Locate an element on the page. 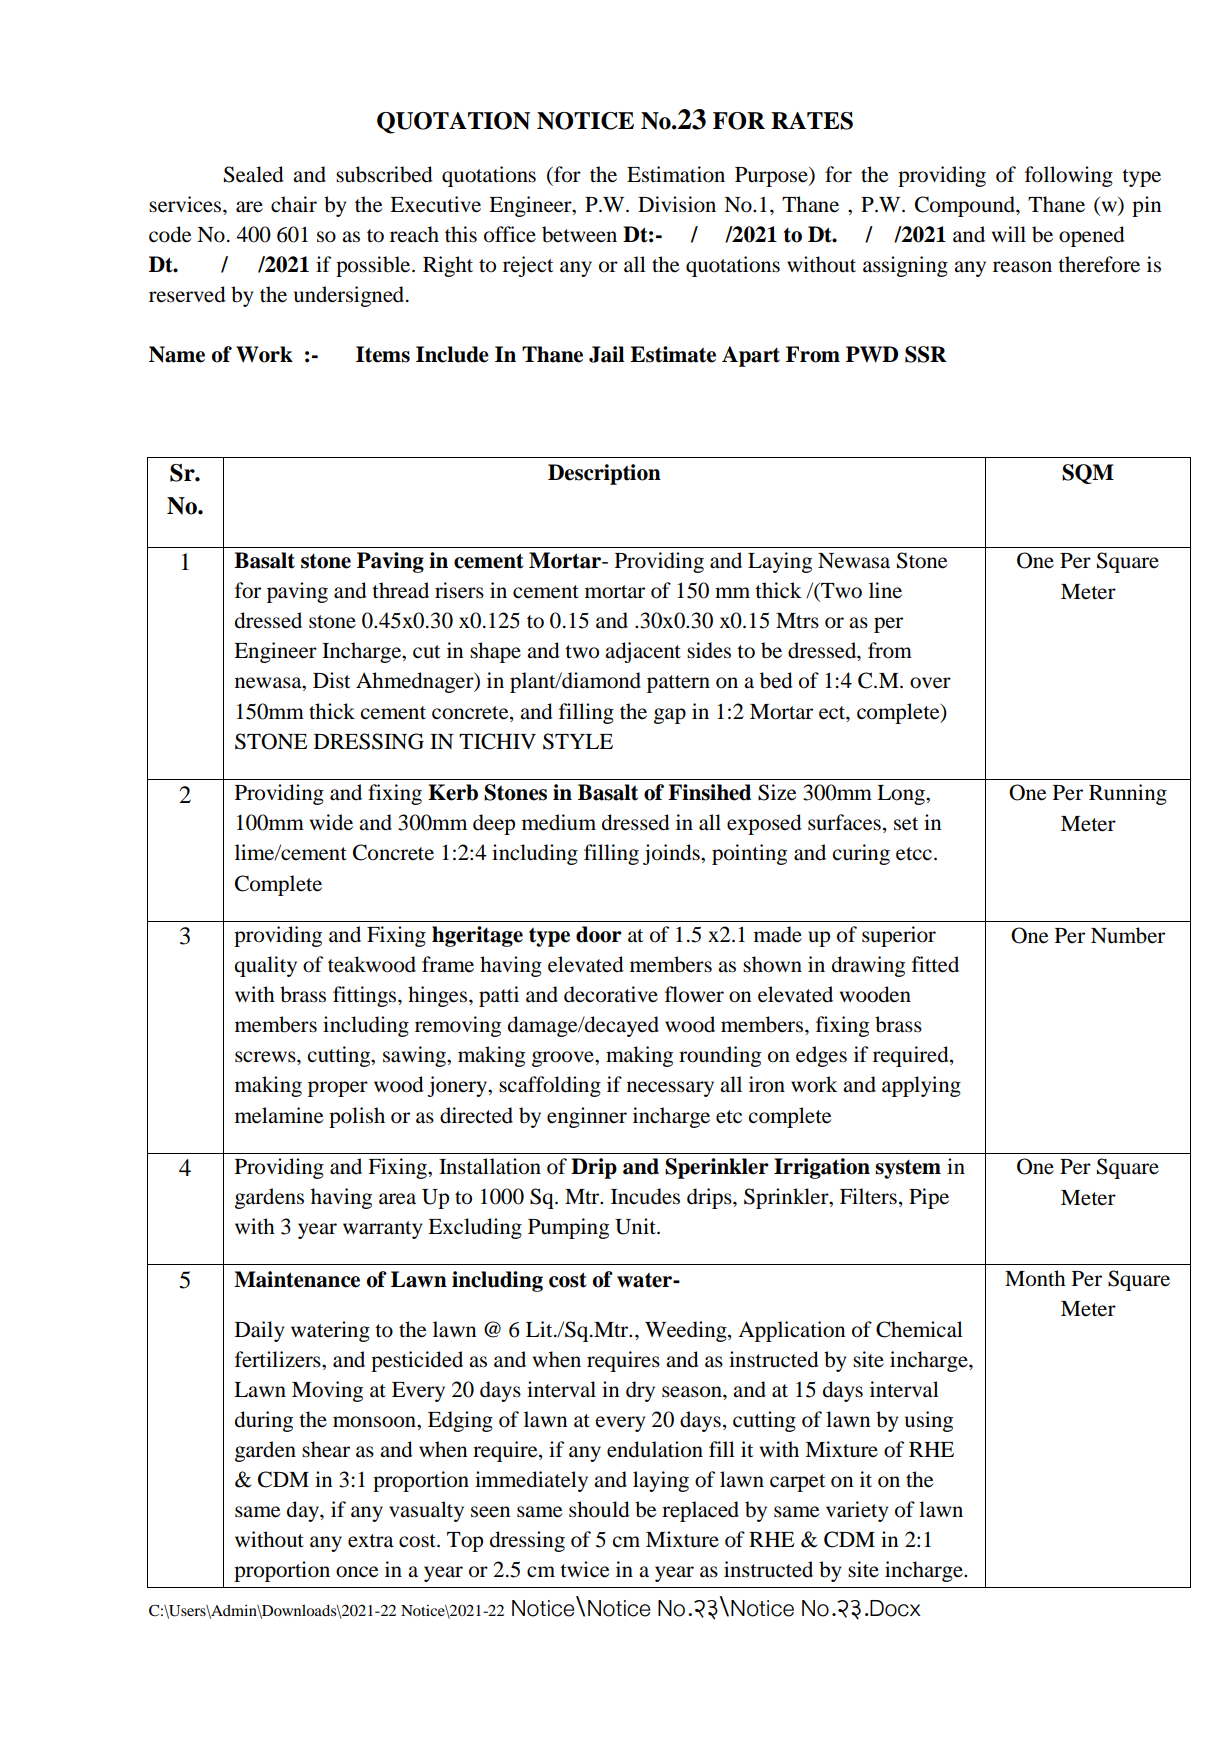 The height and width of the document is (1739, 1230). Estimation is located at coordinates (676, 174).
